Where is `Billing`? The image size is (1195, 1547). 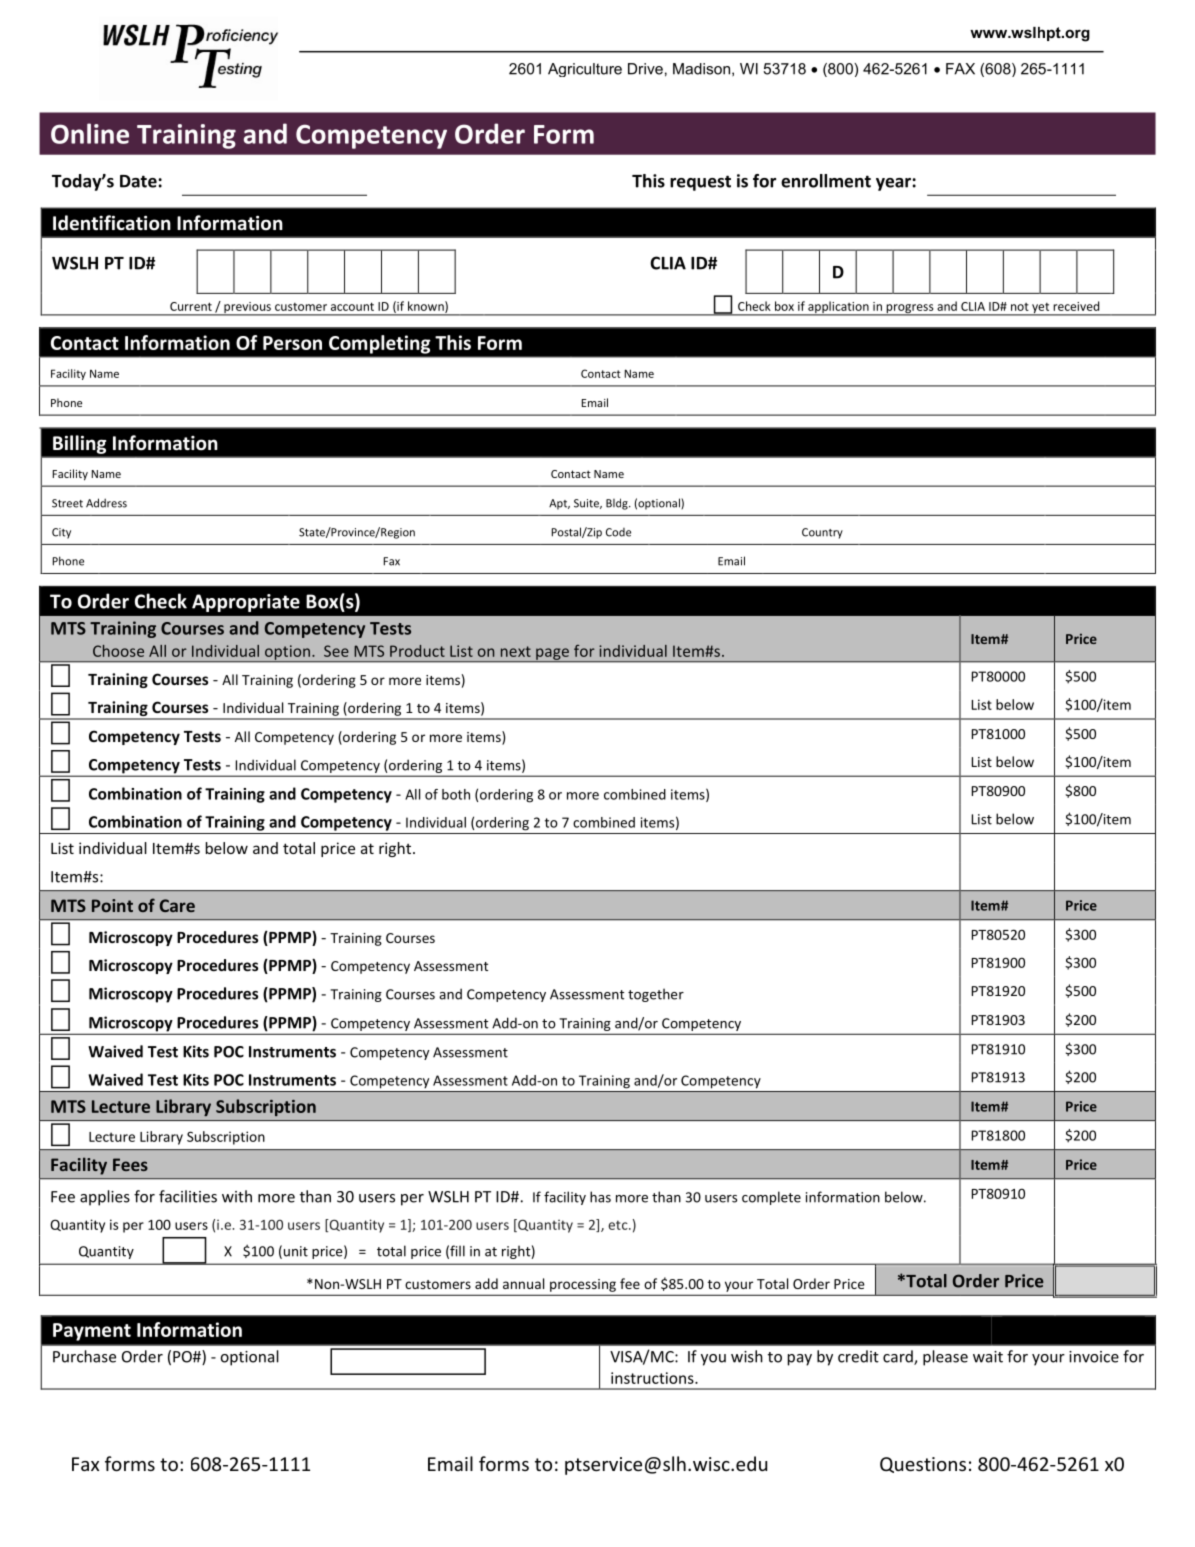
Billing is located at coordinates (79, 444).
